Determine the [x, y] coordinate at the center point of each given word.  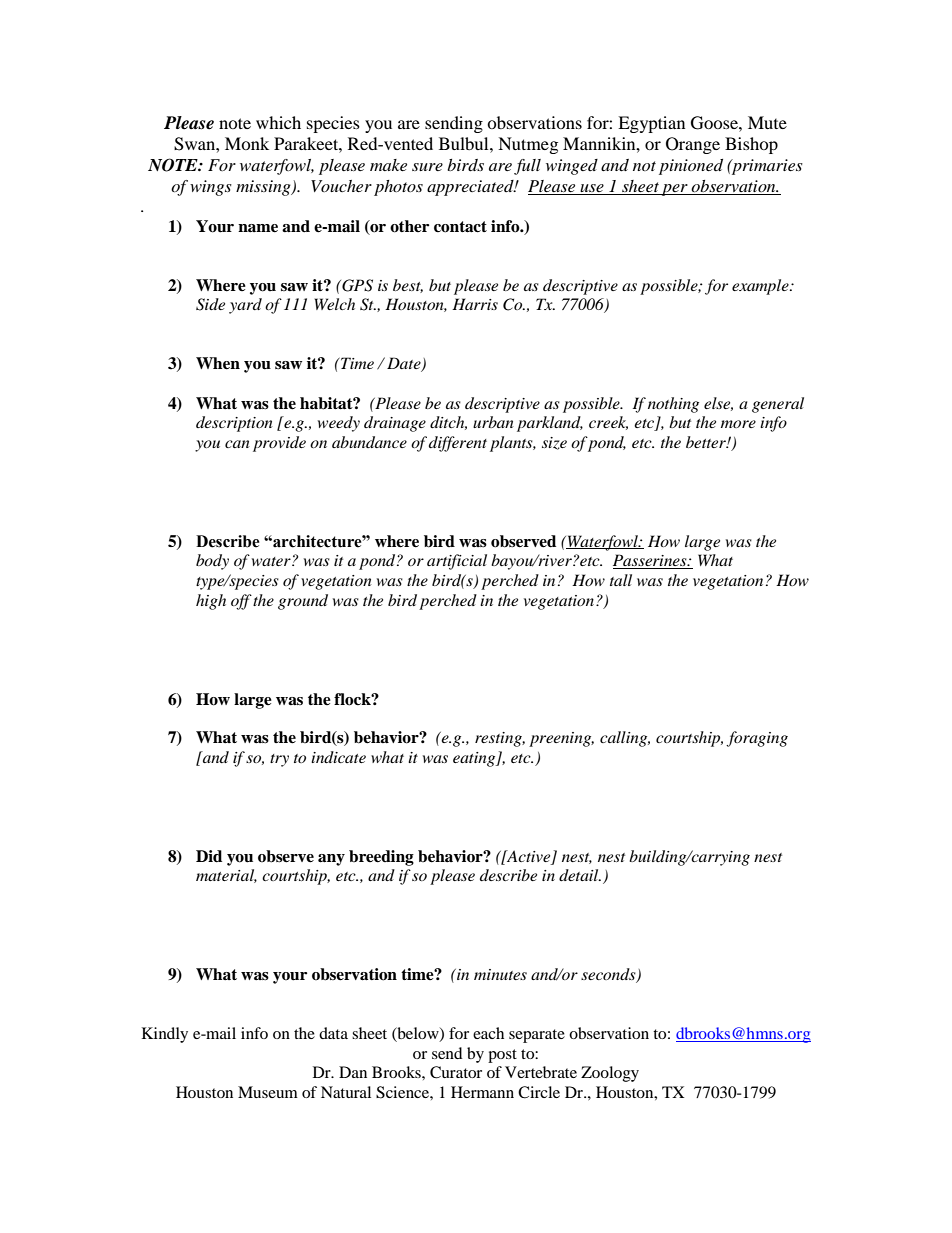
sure [427, 167]
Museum [268, 1092]
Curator [456, 1072]
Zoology [610, 1074]
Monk [247, 143]
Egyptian [651, 124]
